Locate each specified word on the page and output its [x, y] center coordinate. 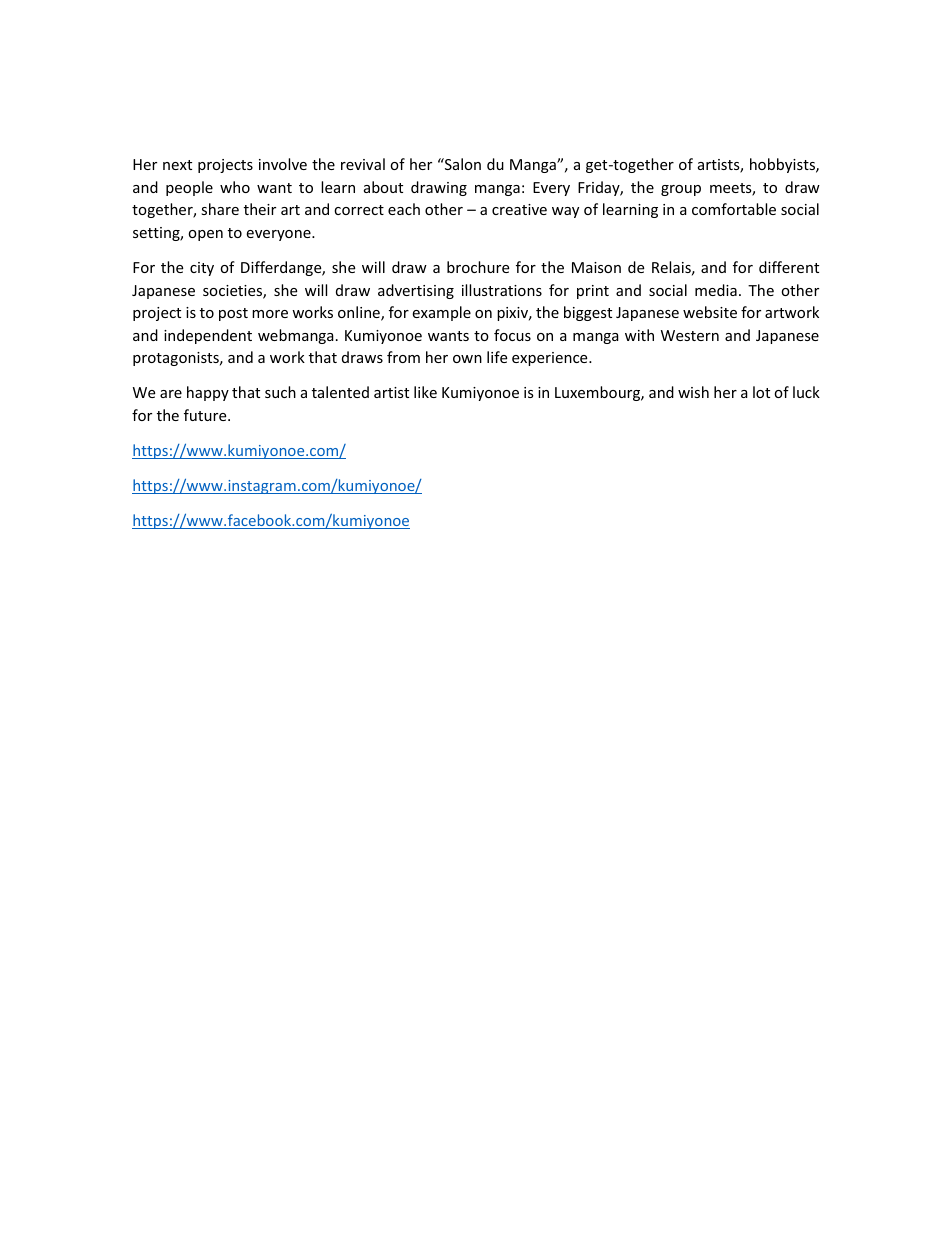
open [205, 235]
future [206, 415]
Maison [596, 267]
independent [208, 336]
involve [283, 164]
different [789, 267]
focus [512, 335]
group [681, 190]
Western [690, 335]
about [383, 187]
